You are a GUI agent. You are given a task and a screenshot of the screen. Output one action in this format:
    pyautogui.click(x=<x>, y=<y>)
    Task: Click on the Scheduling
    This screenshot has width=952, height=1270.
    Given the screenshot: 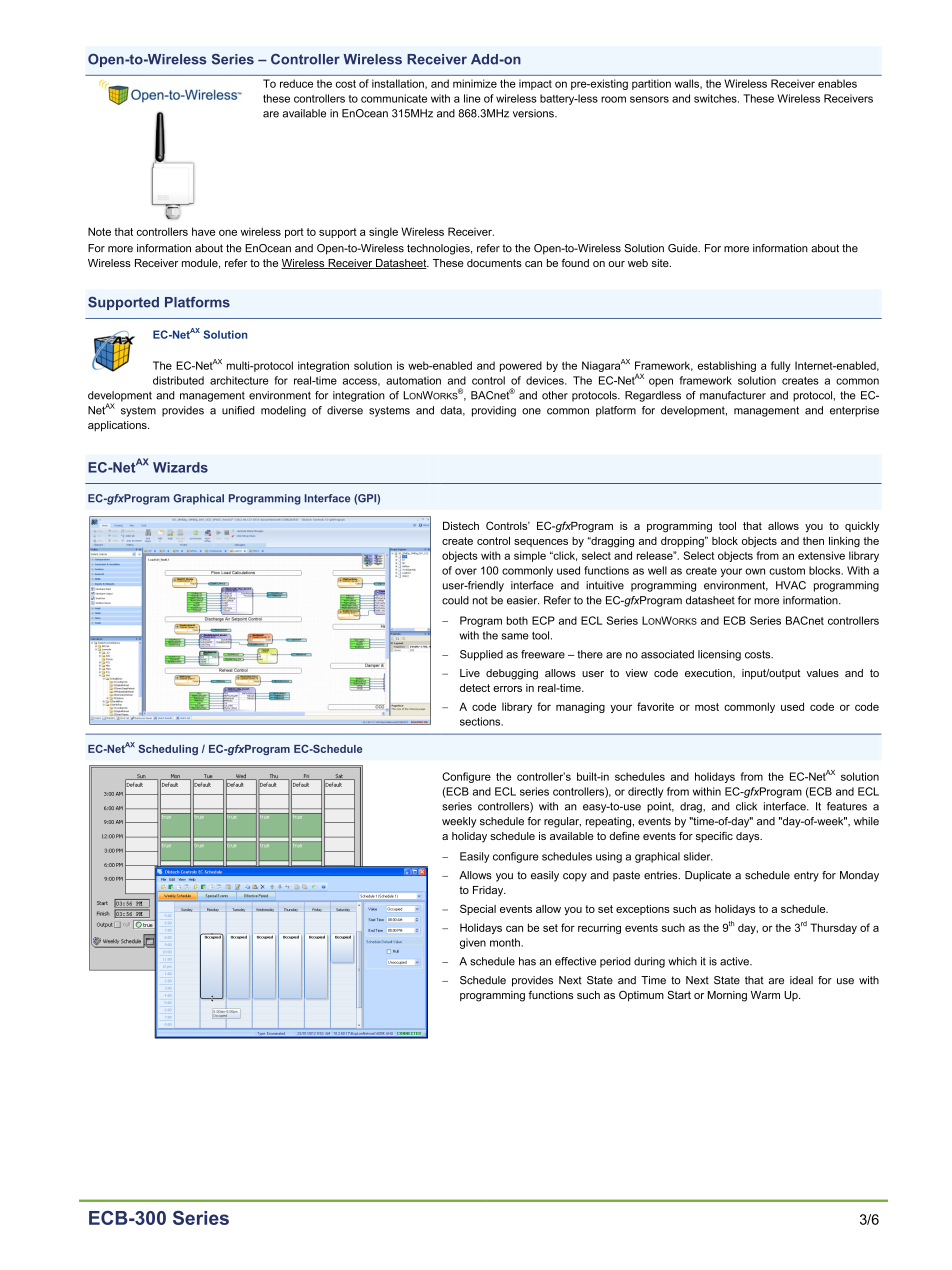 What is the action you would take?
    pyautogui.click(x=168, y=749)
